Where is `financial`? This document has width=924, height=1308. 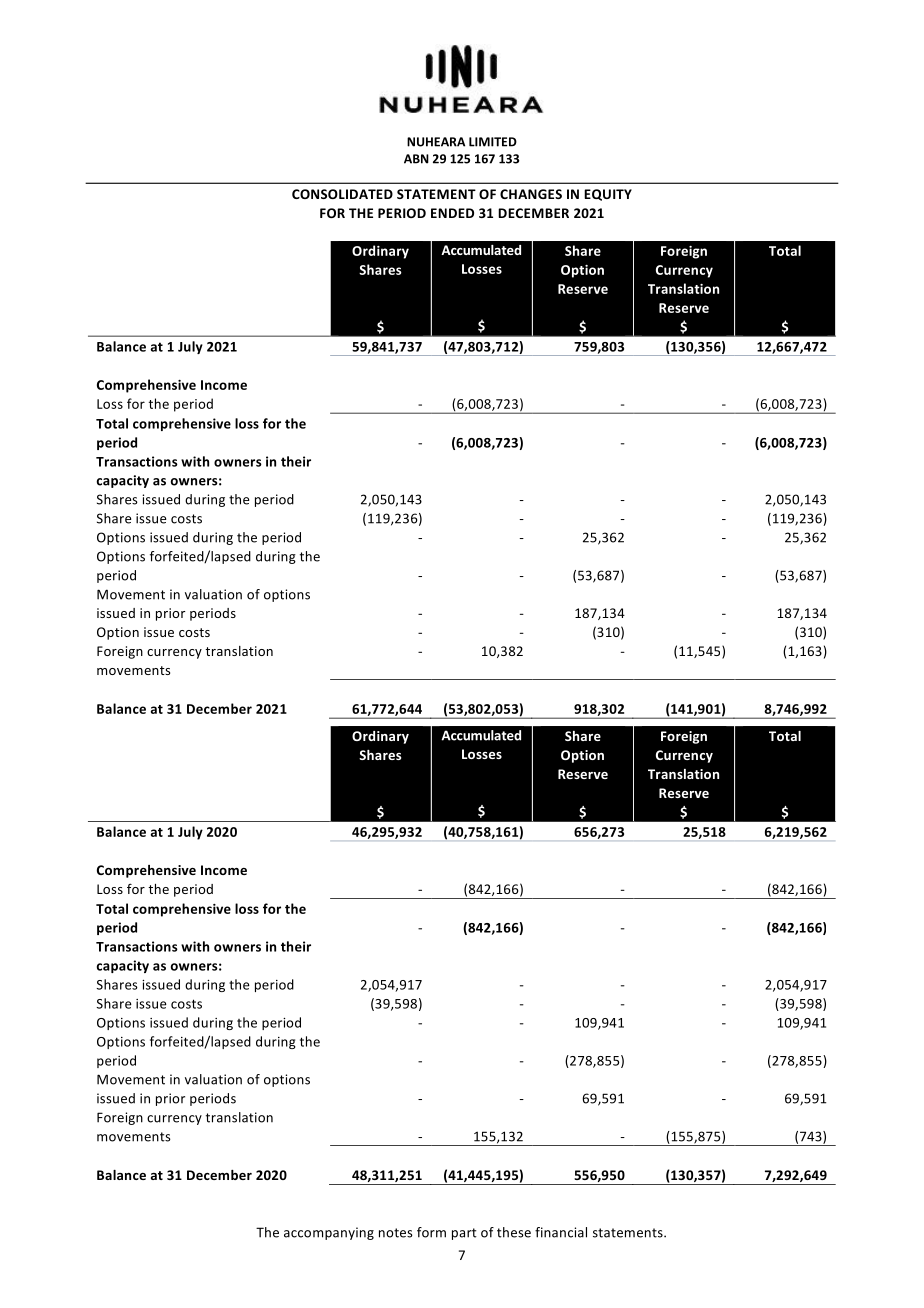
financial is located at coordinates (561, 1232).
